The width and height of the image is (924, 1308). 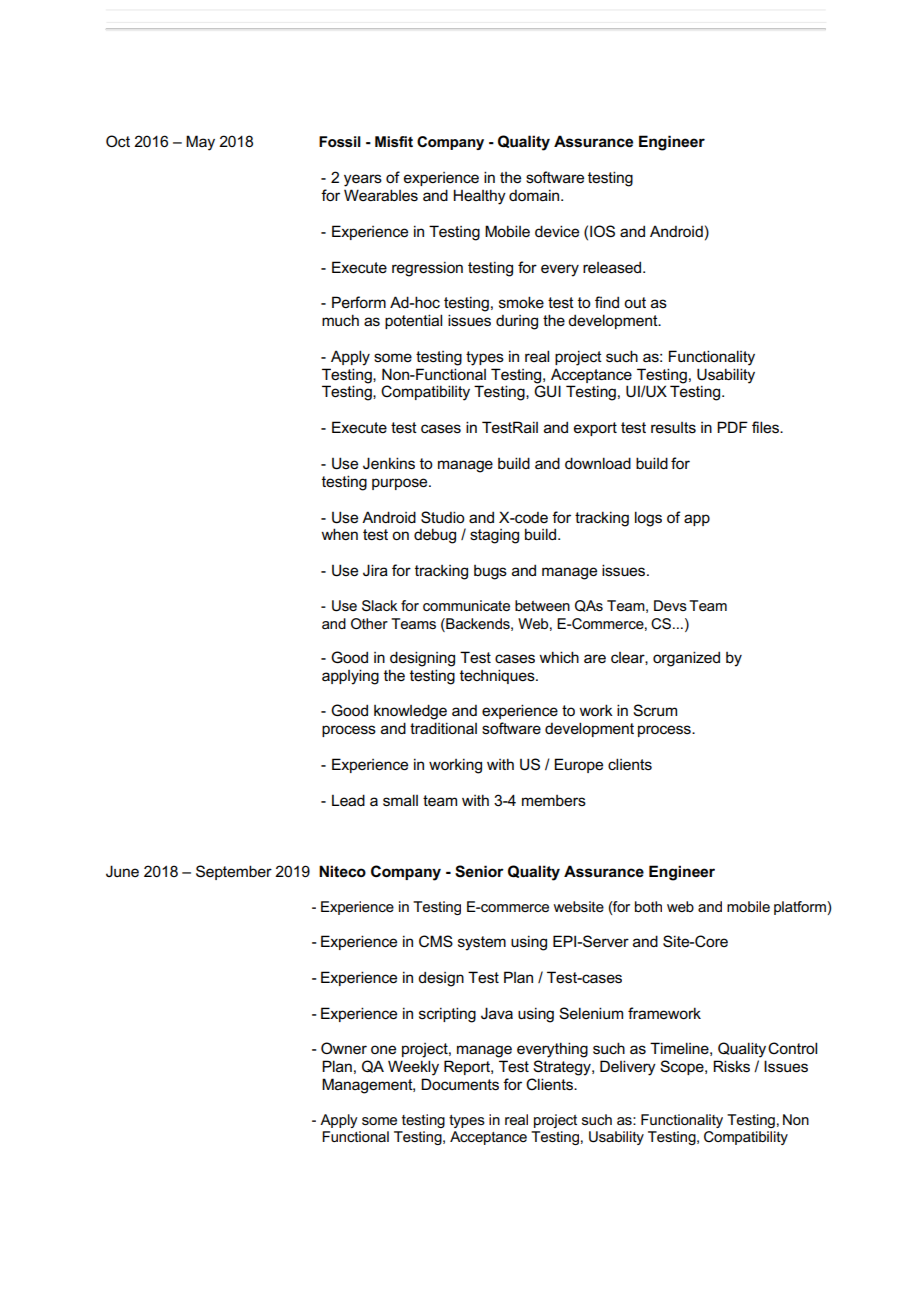 What do you see at coordinates (655, 710) in the image?
I see `Scrum` at bounding box center [655, 710].
